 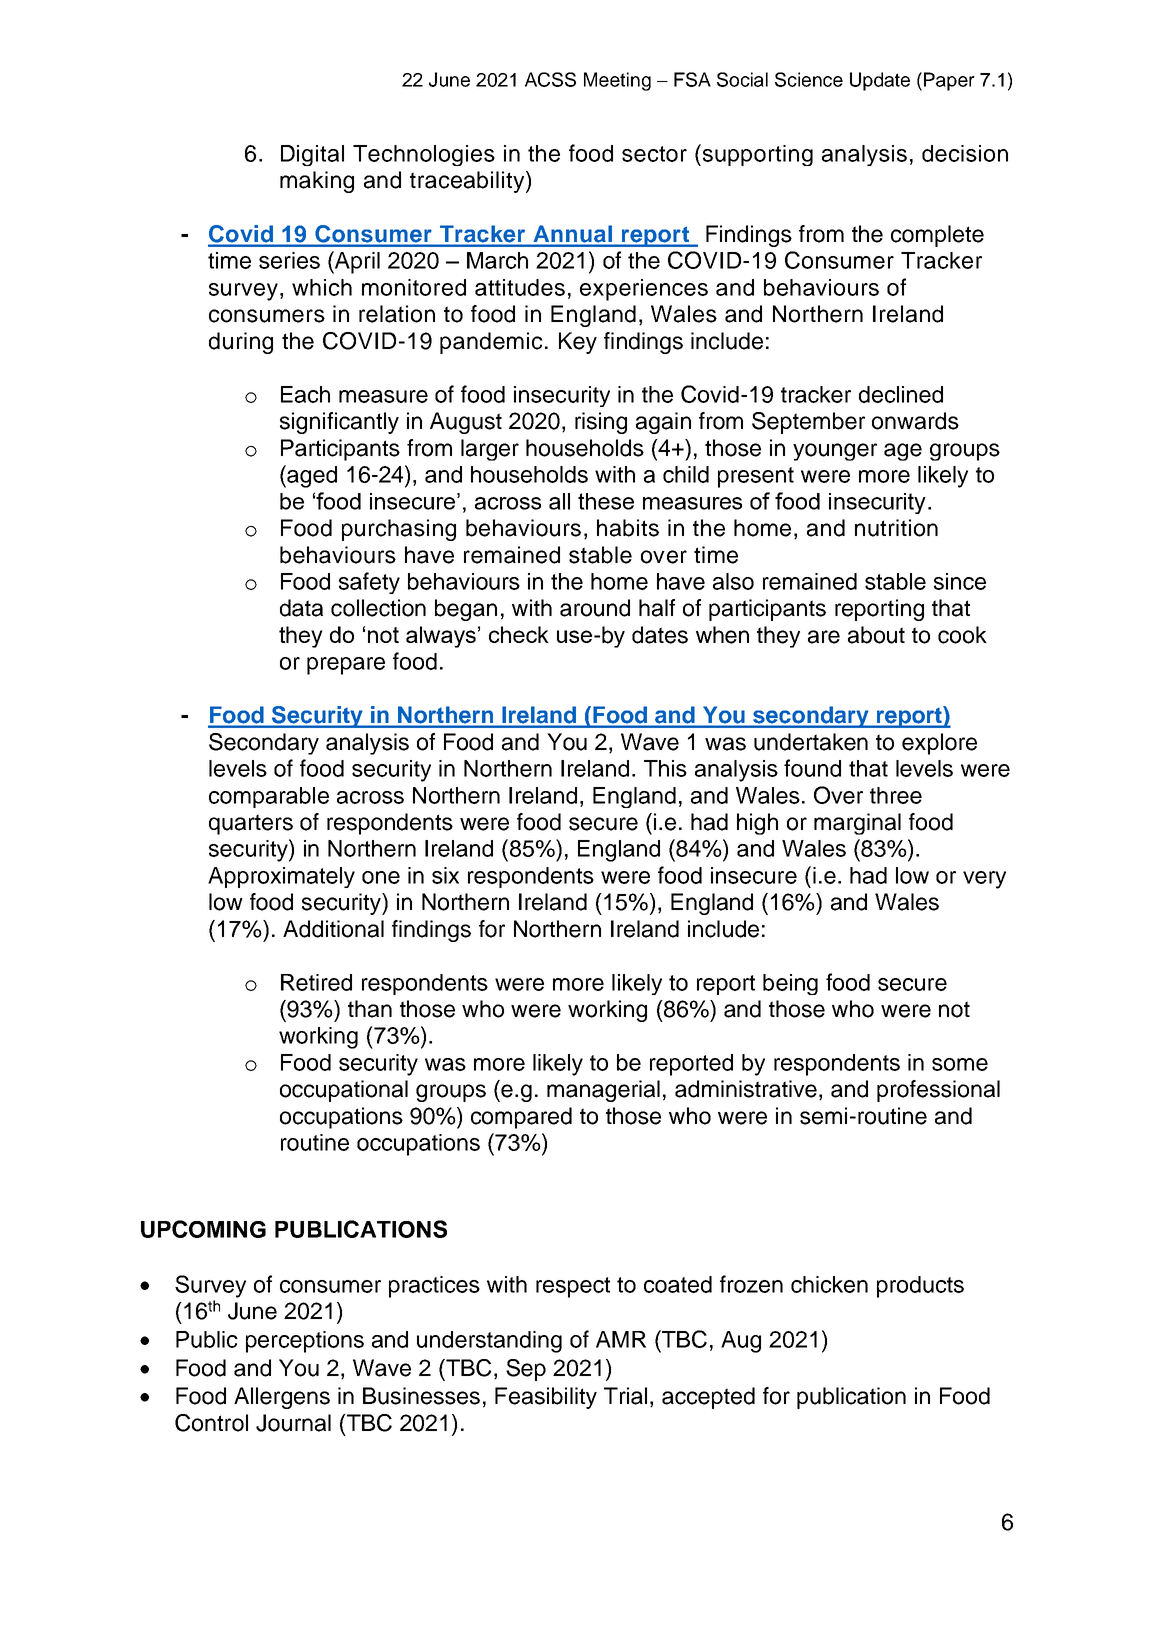 What do you see at coordinates (938, 1091) in the document?
I see `professional` at bounding box center [938, 1091].
